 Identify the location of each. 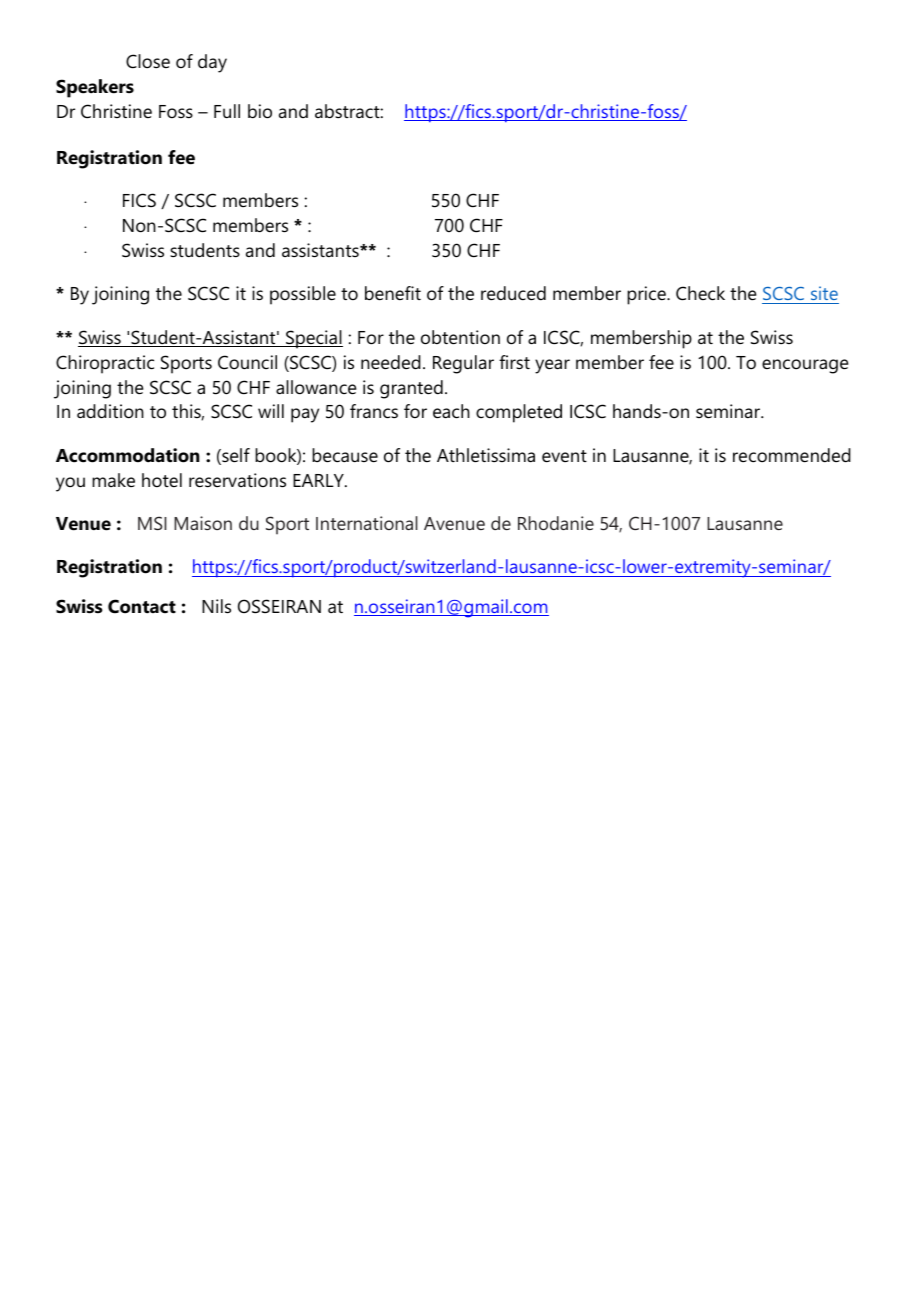
(451, 411).
